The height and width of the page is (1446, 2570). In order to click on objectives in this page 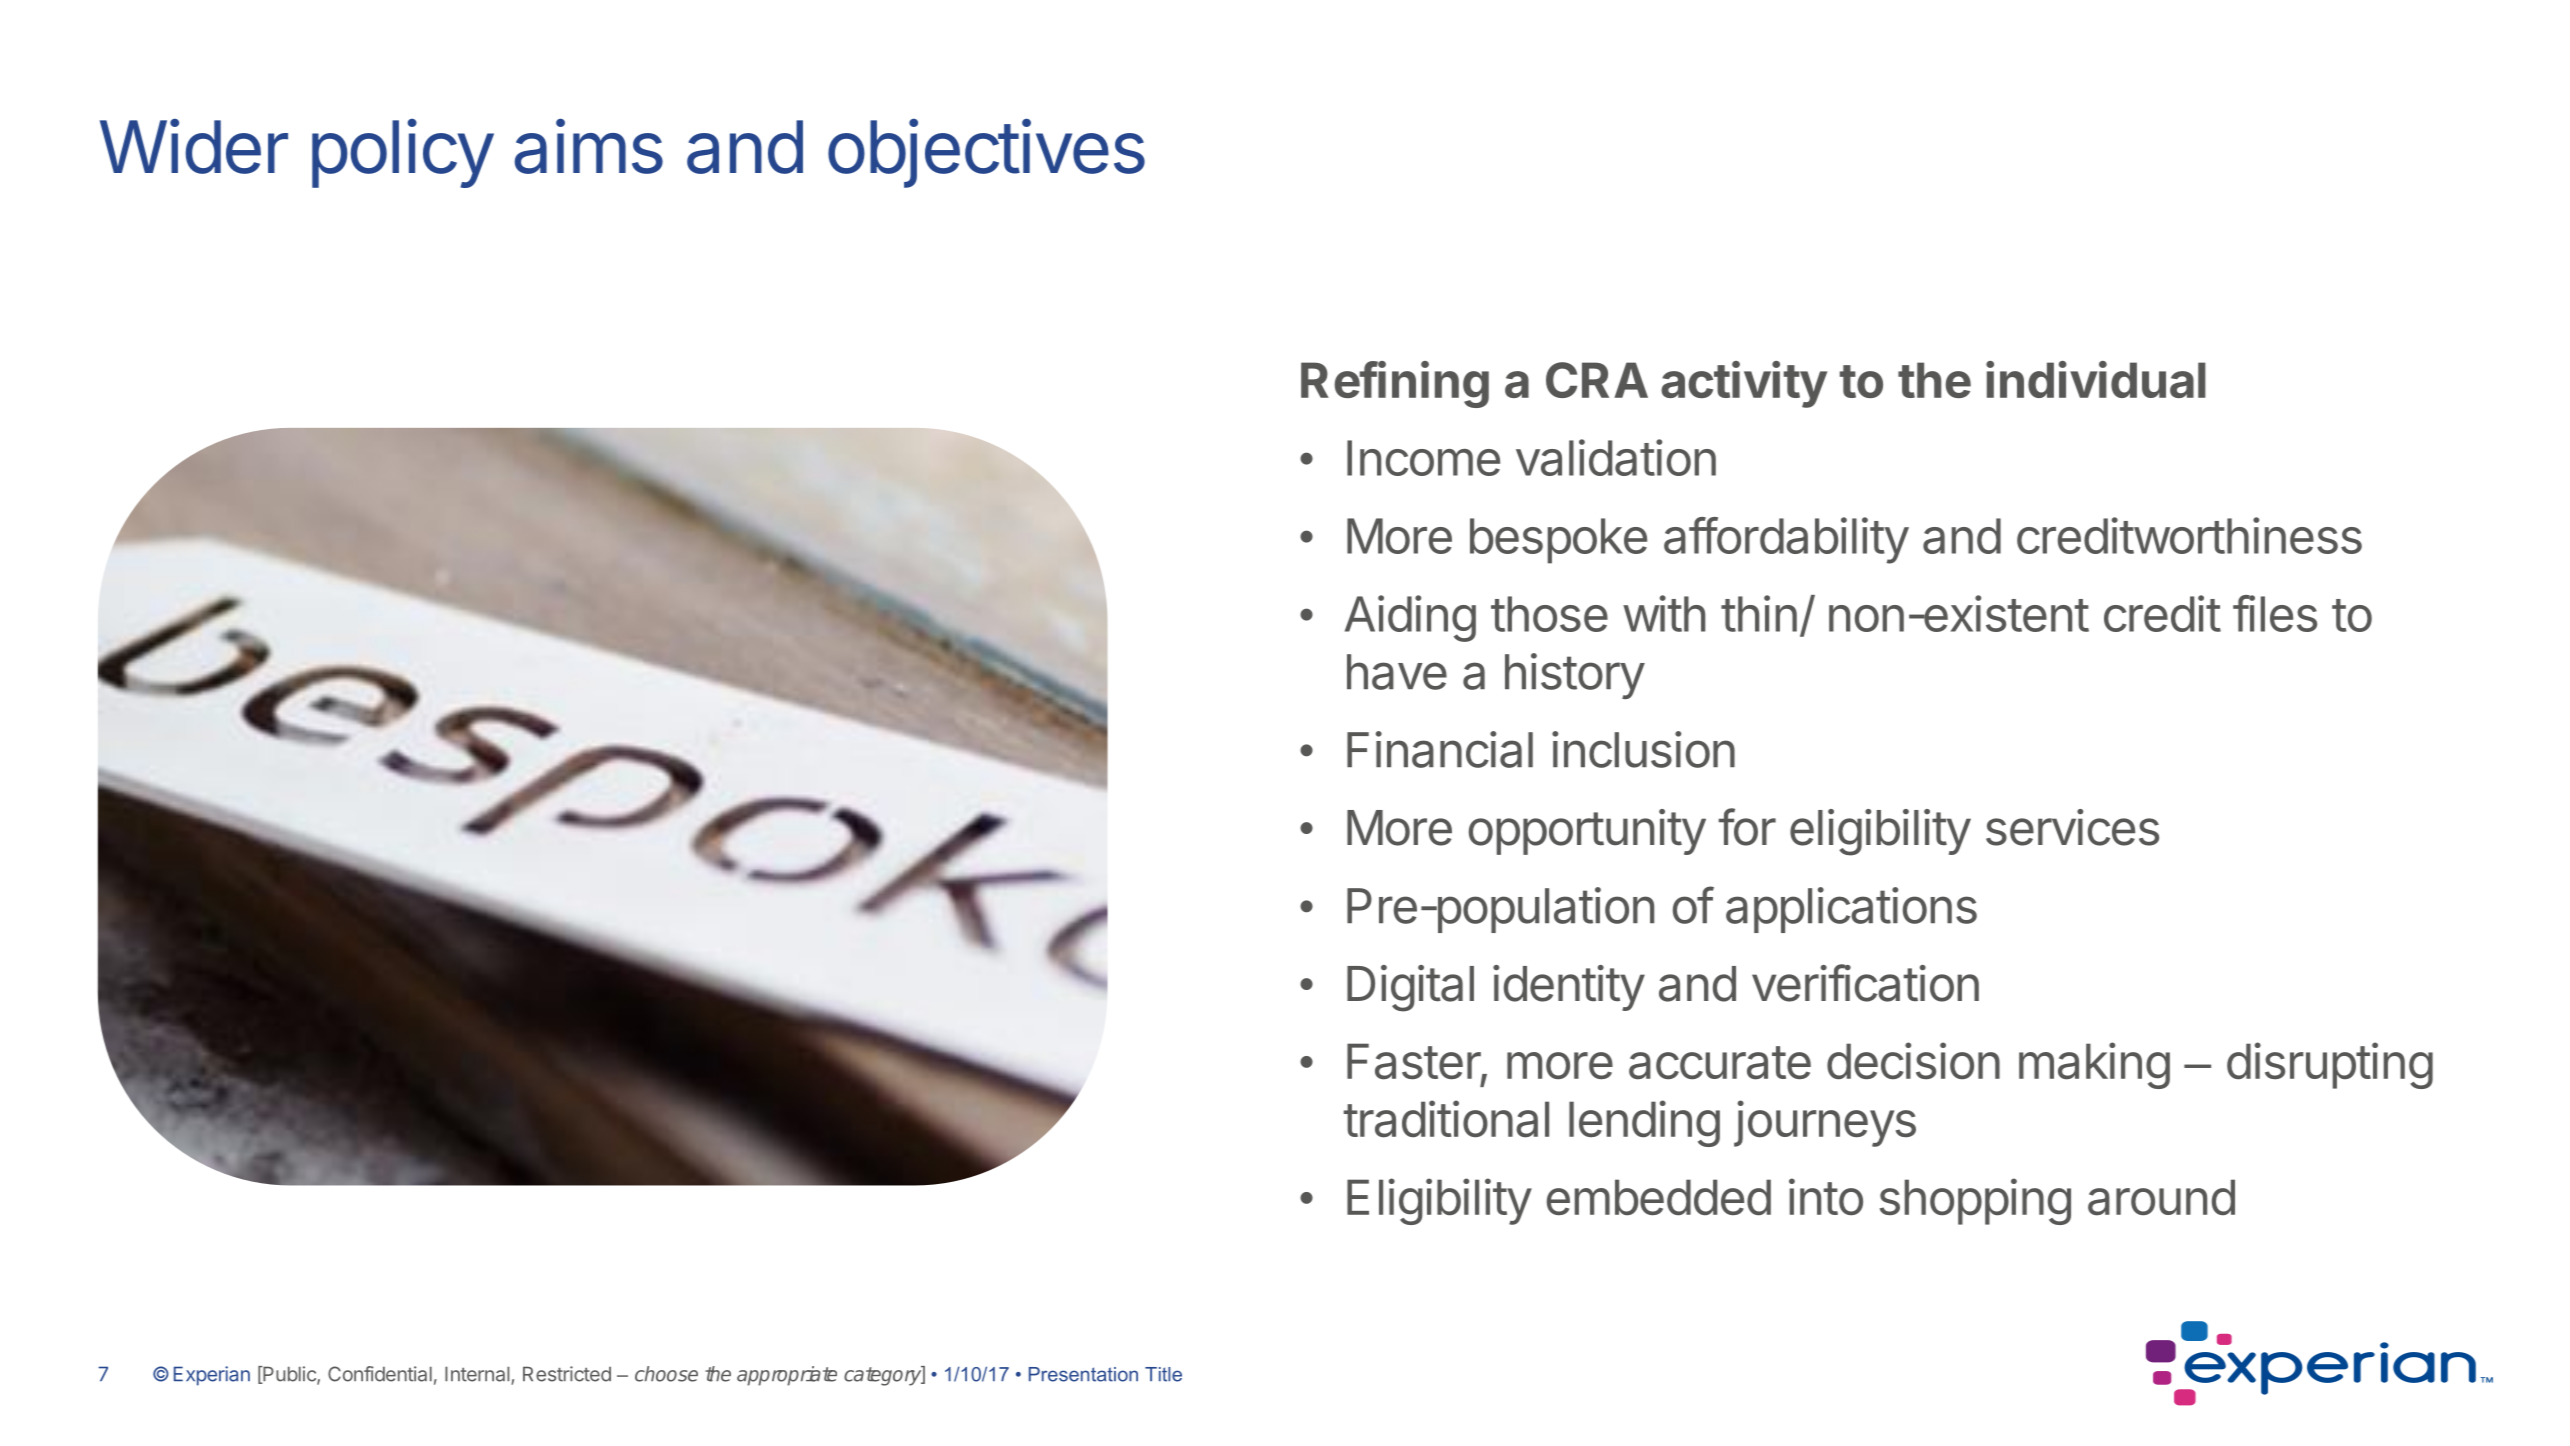, I will do `click(986, 153)`.
